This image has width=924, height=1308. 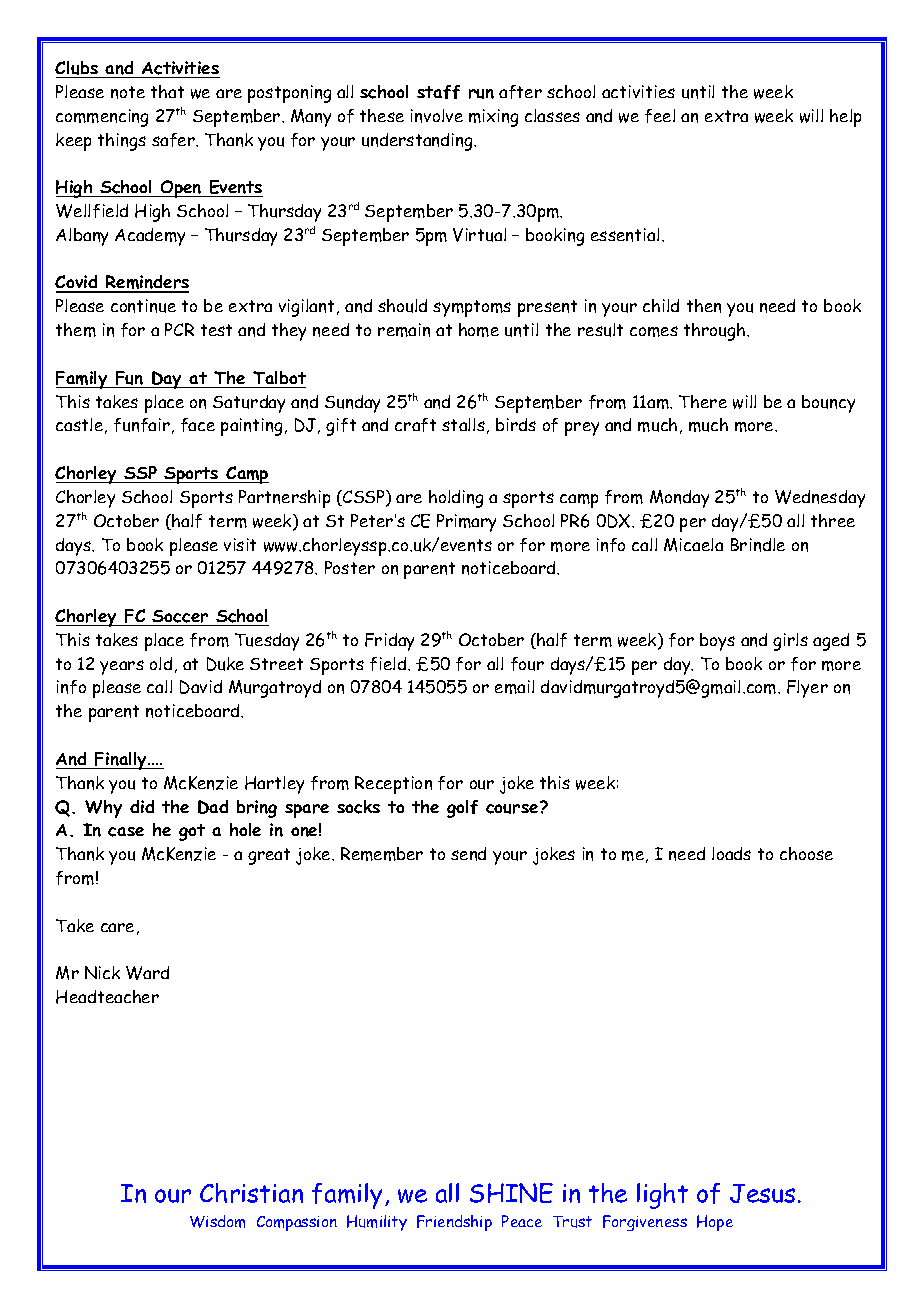 I want to click on Primary, so click(x=466, y=523).
